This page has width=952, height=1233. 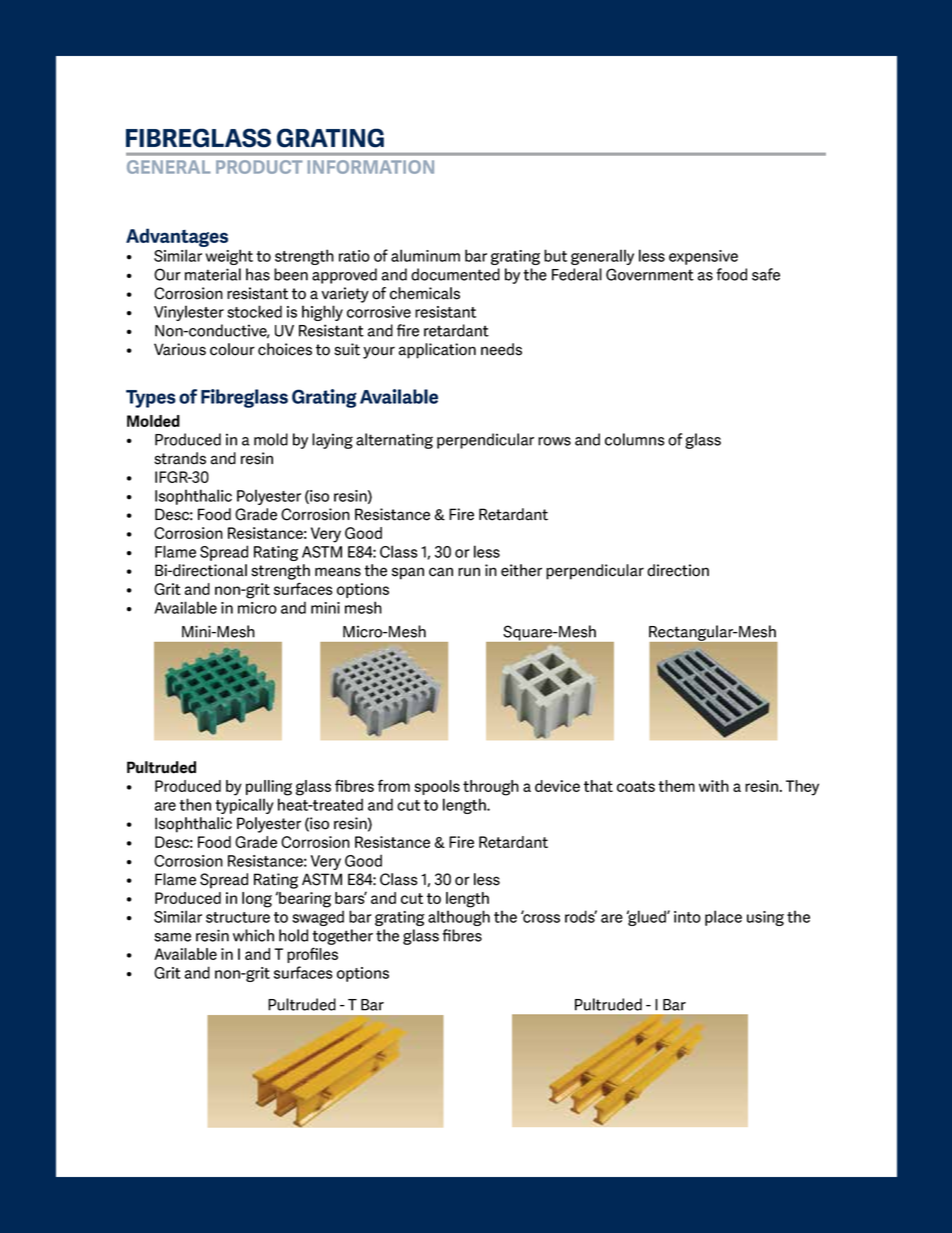 I want to click on structure, so click(x=238, y=917).
